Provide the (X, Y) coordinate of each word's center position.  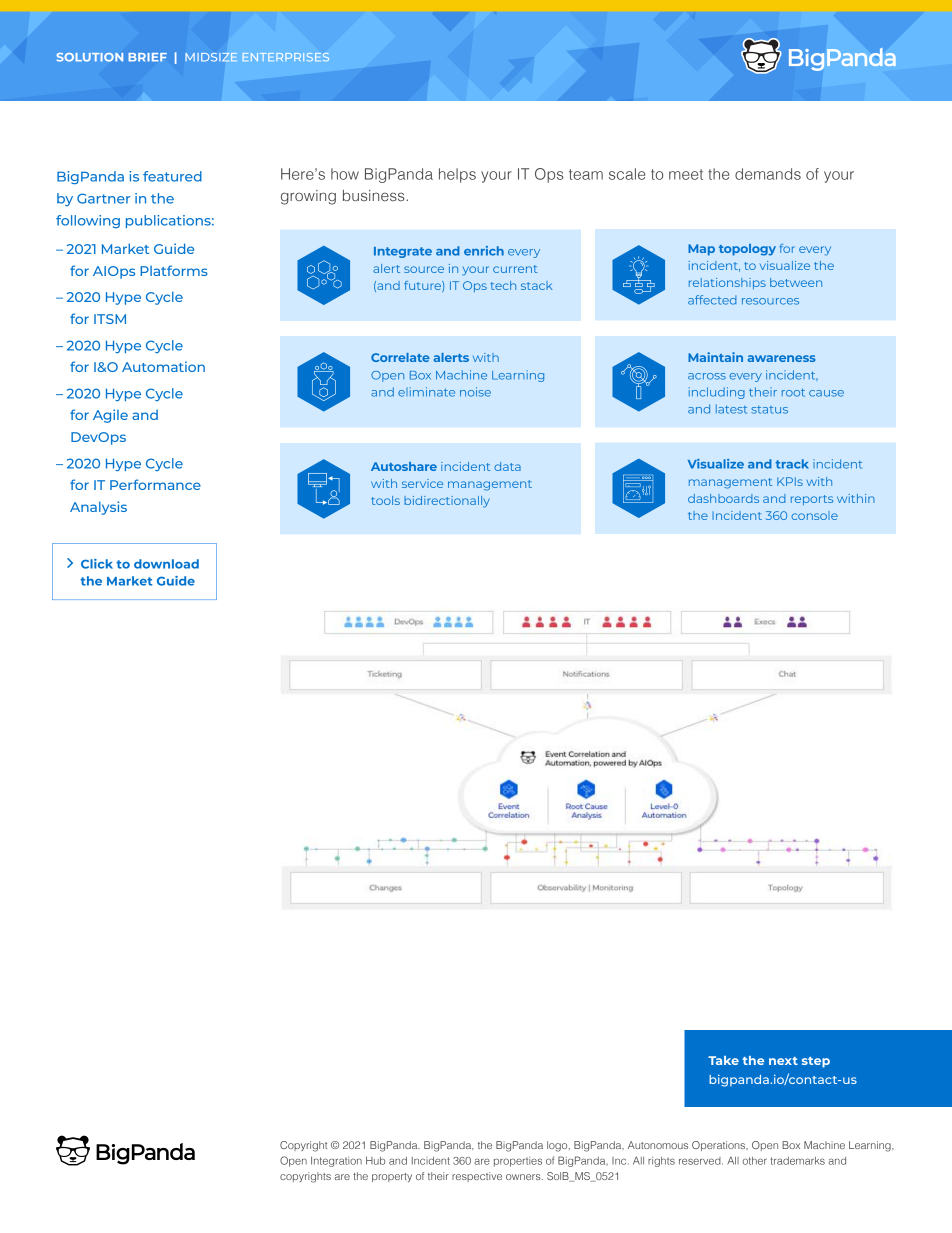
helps (457, 175)
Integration (336, 1162)
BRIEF (147, 57)
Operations (720, 1146)
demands (768, 174)
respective (477, 1177)
